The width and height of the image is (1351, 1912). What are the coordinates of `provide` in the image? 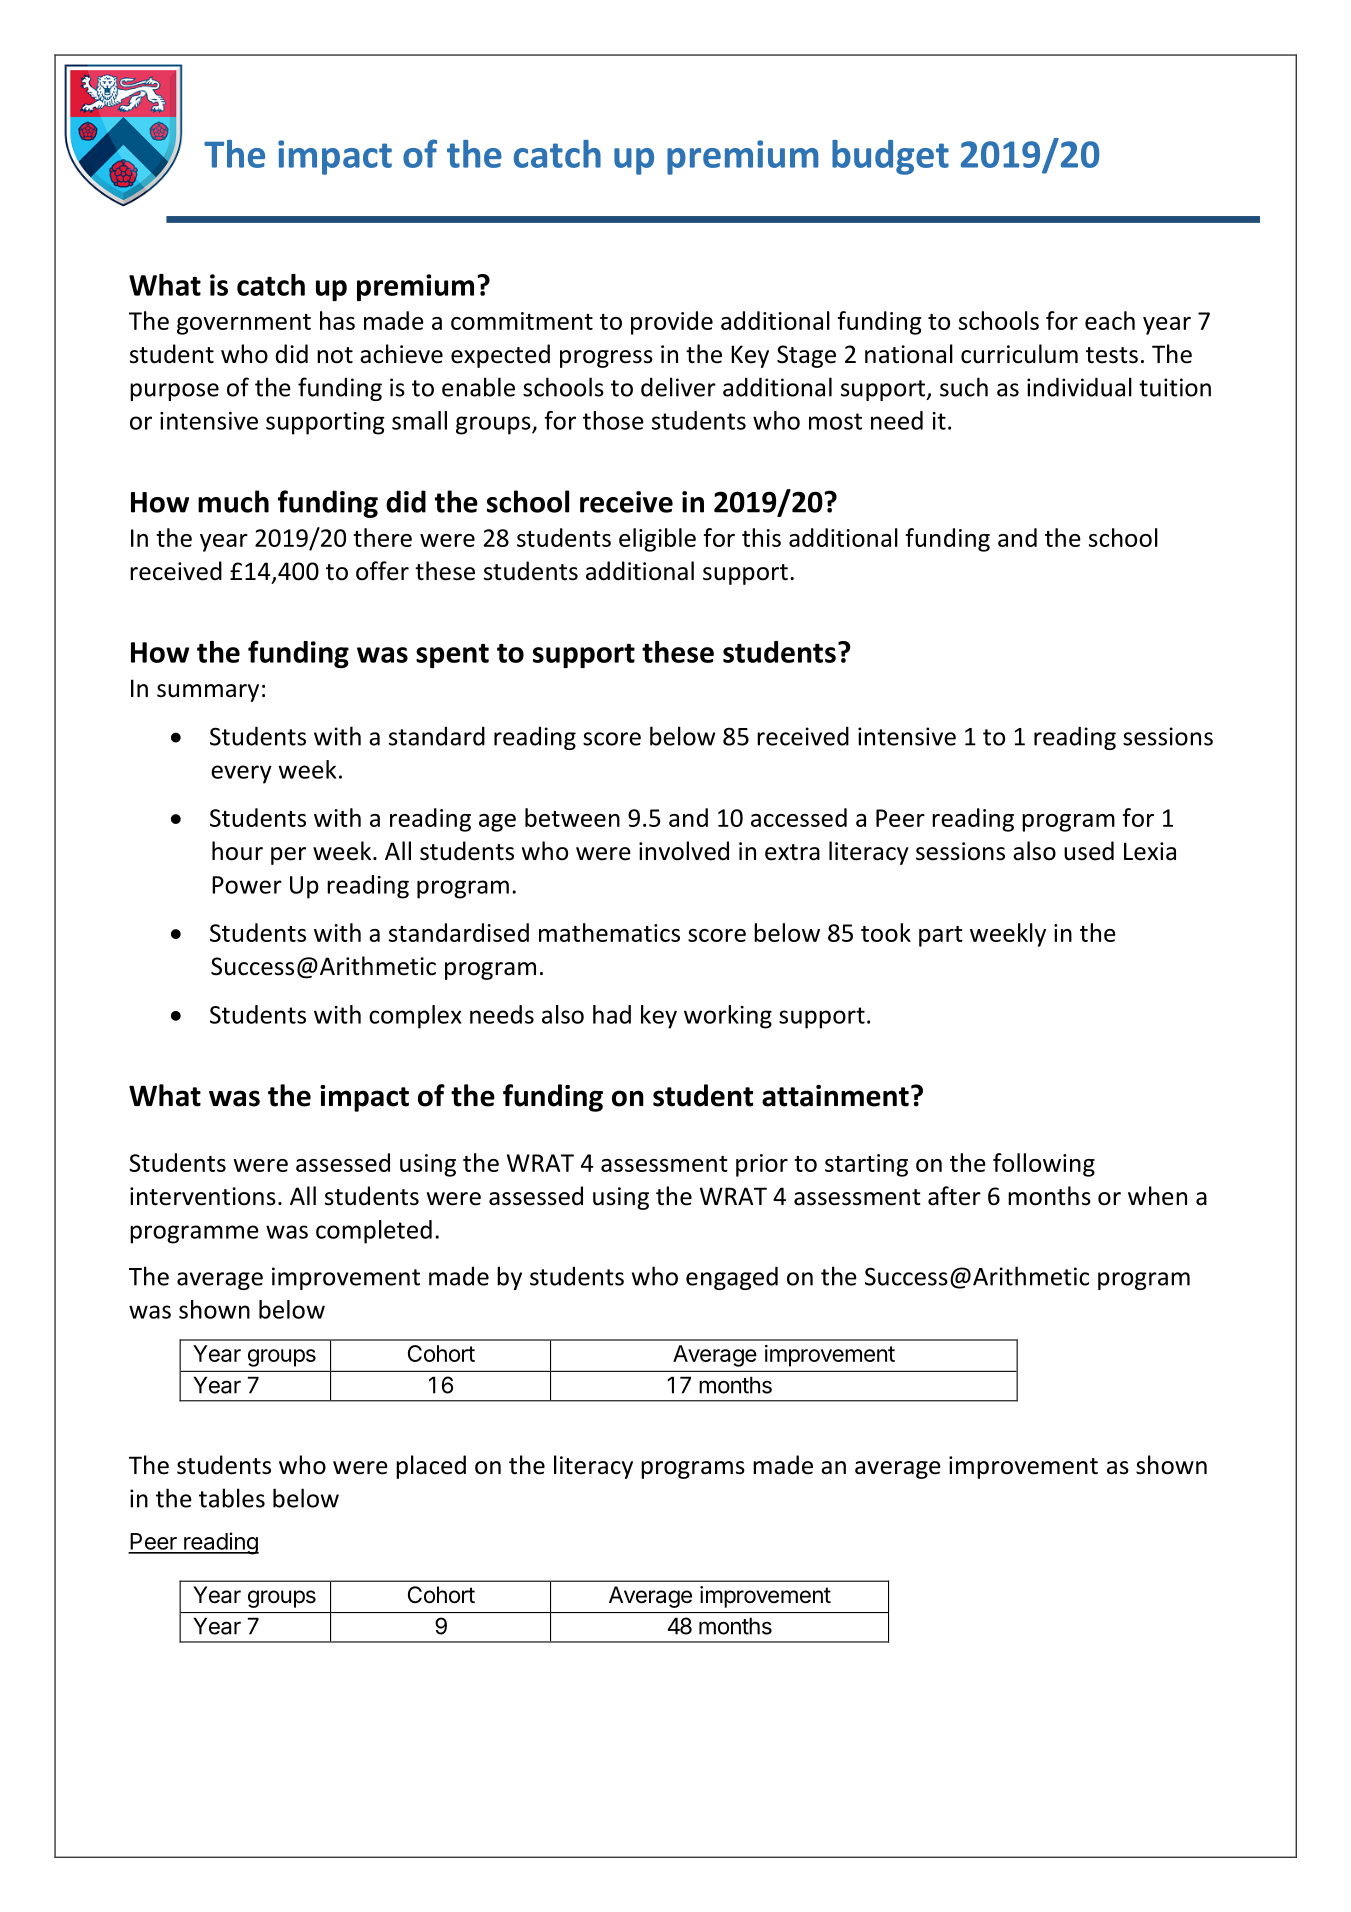 It's located at (672, 323).
